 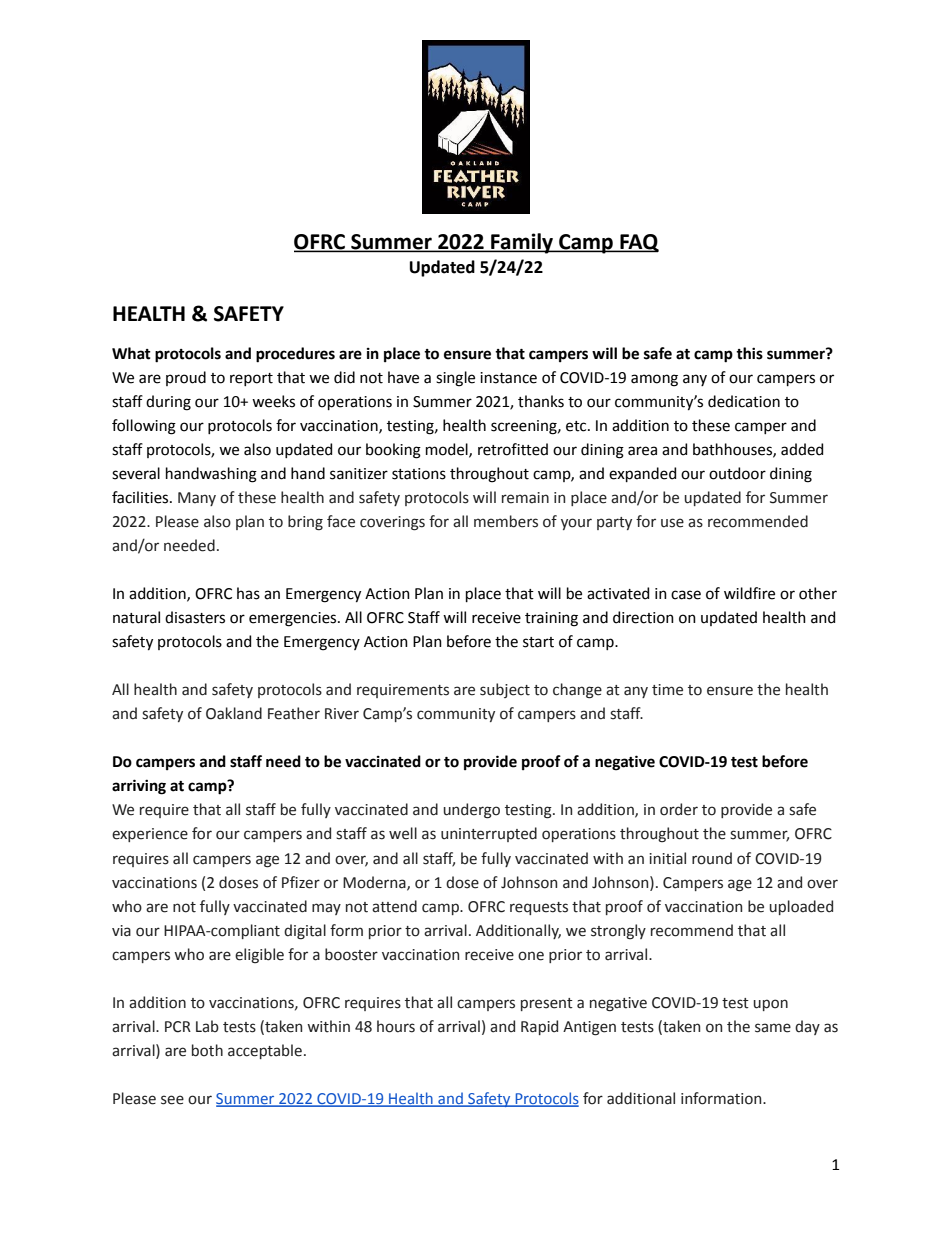 What do you see at coordinates (489, 834) in the document?
I see `uninterrupted` at bounding box center [489, 834].
